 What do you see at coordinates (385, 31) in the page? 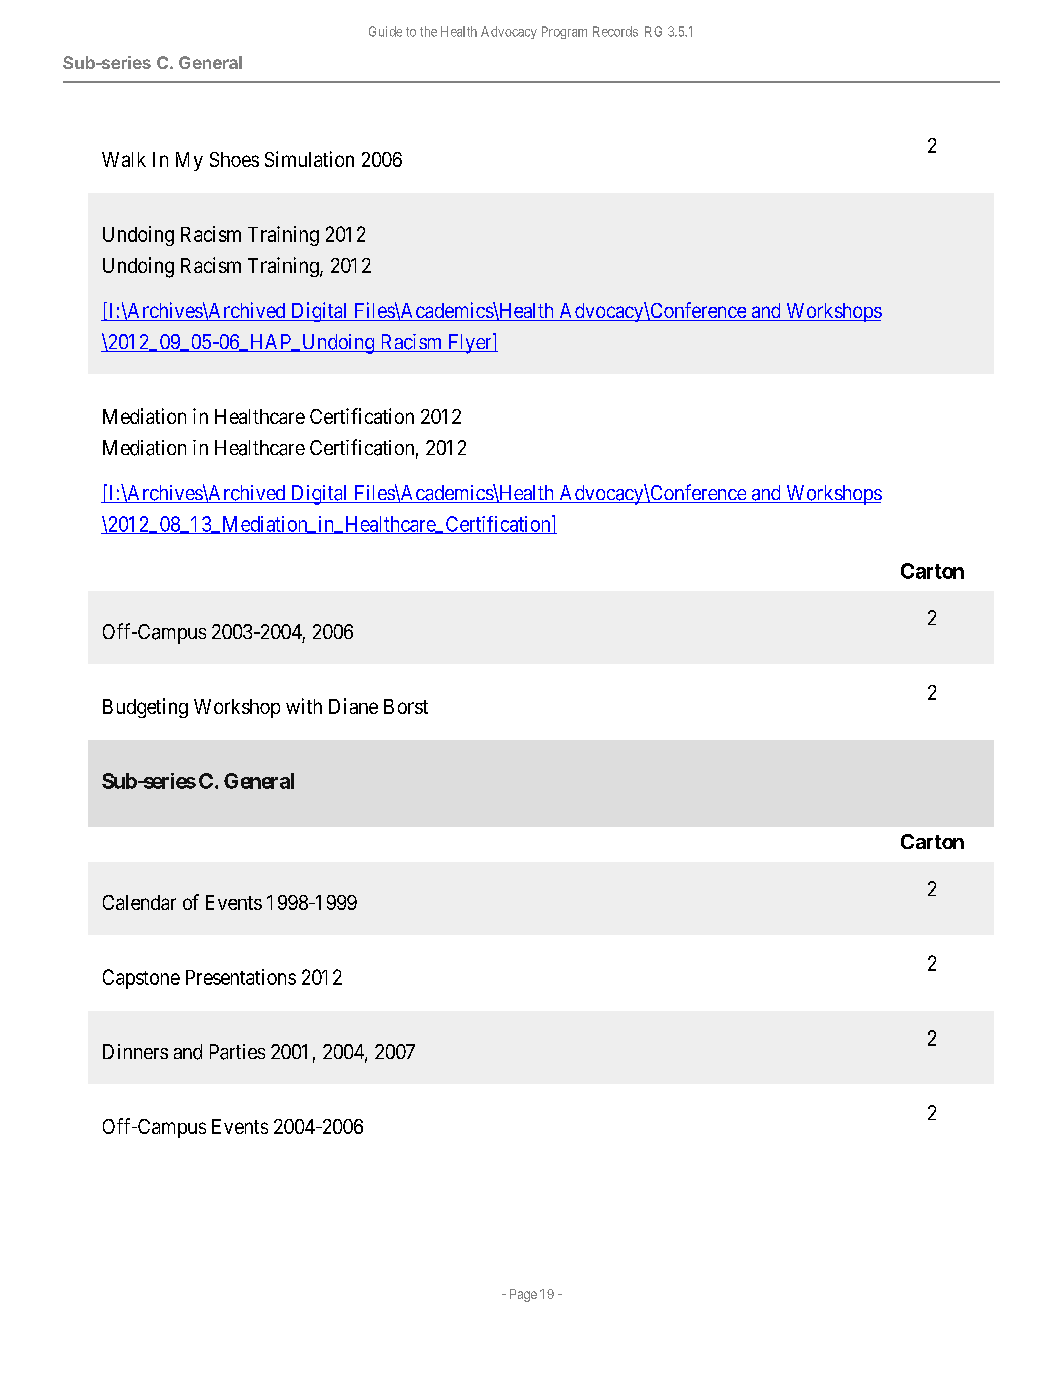
I see `Guide` at bounding box center [385, 31].
